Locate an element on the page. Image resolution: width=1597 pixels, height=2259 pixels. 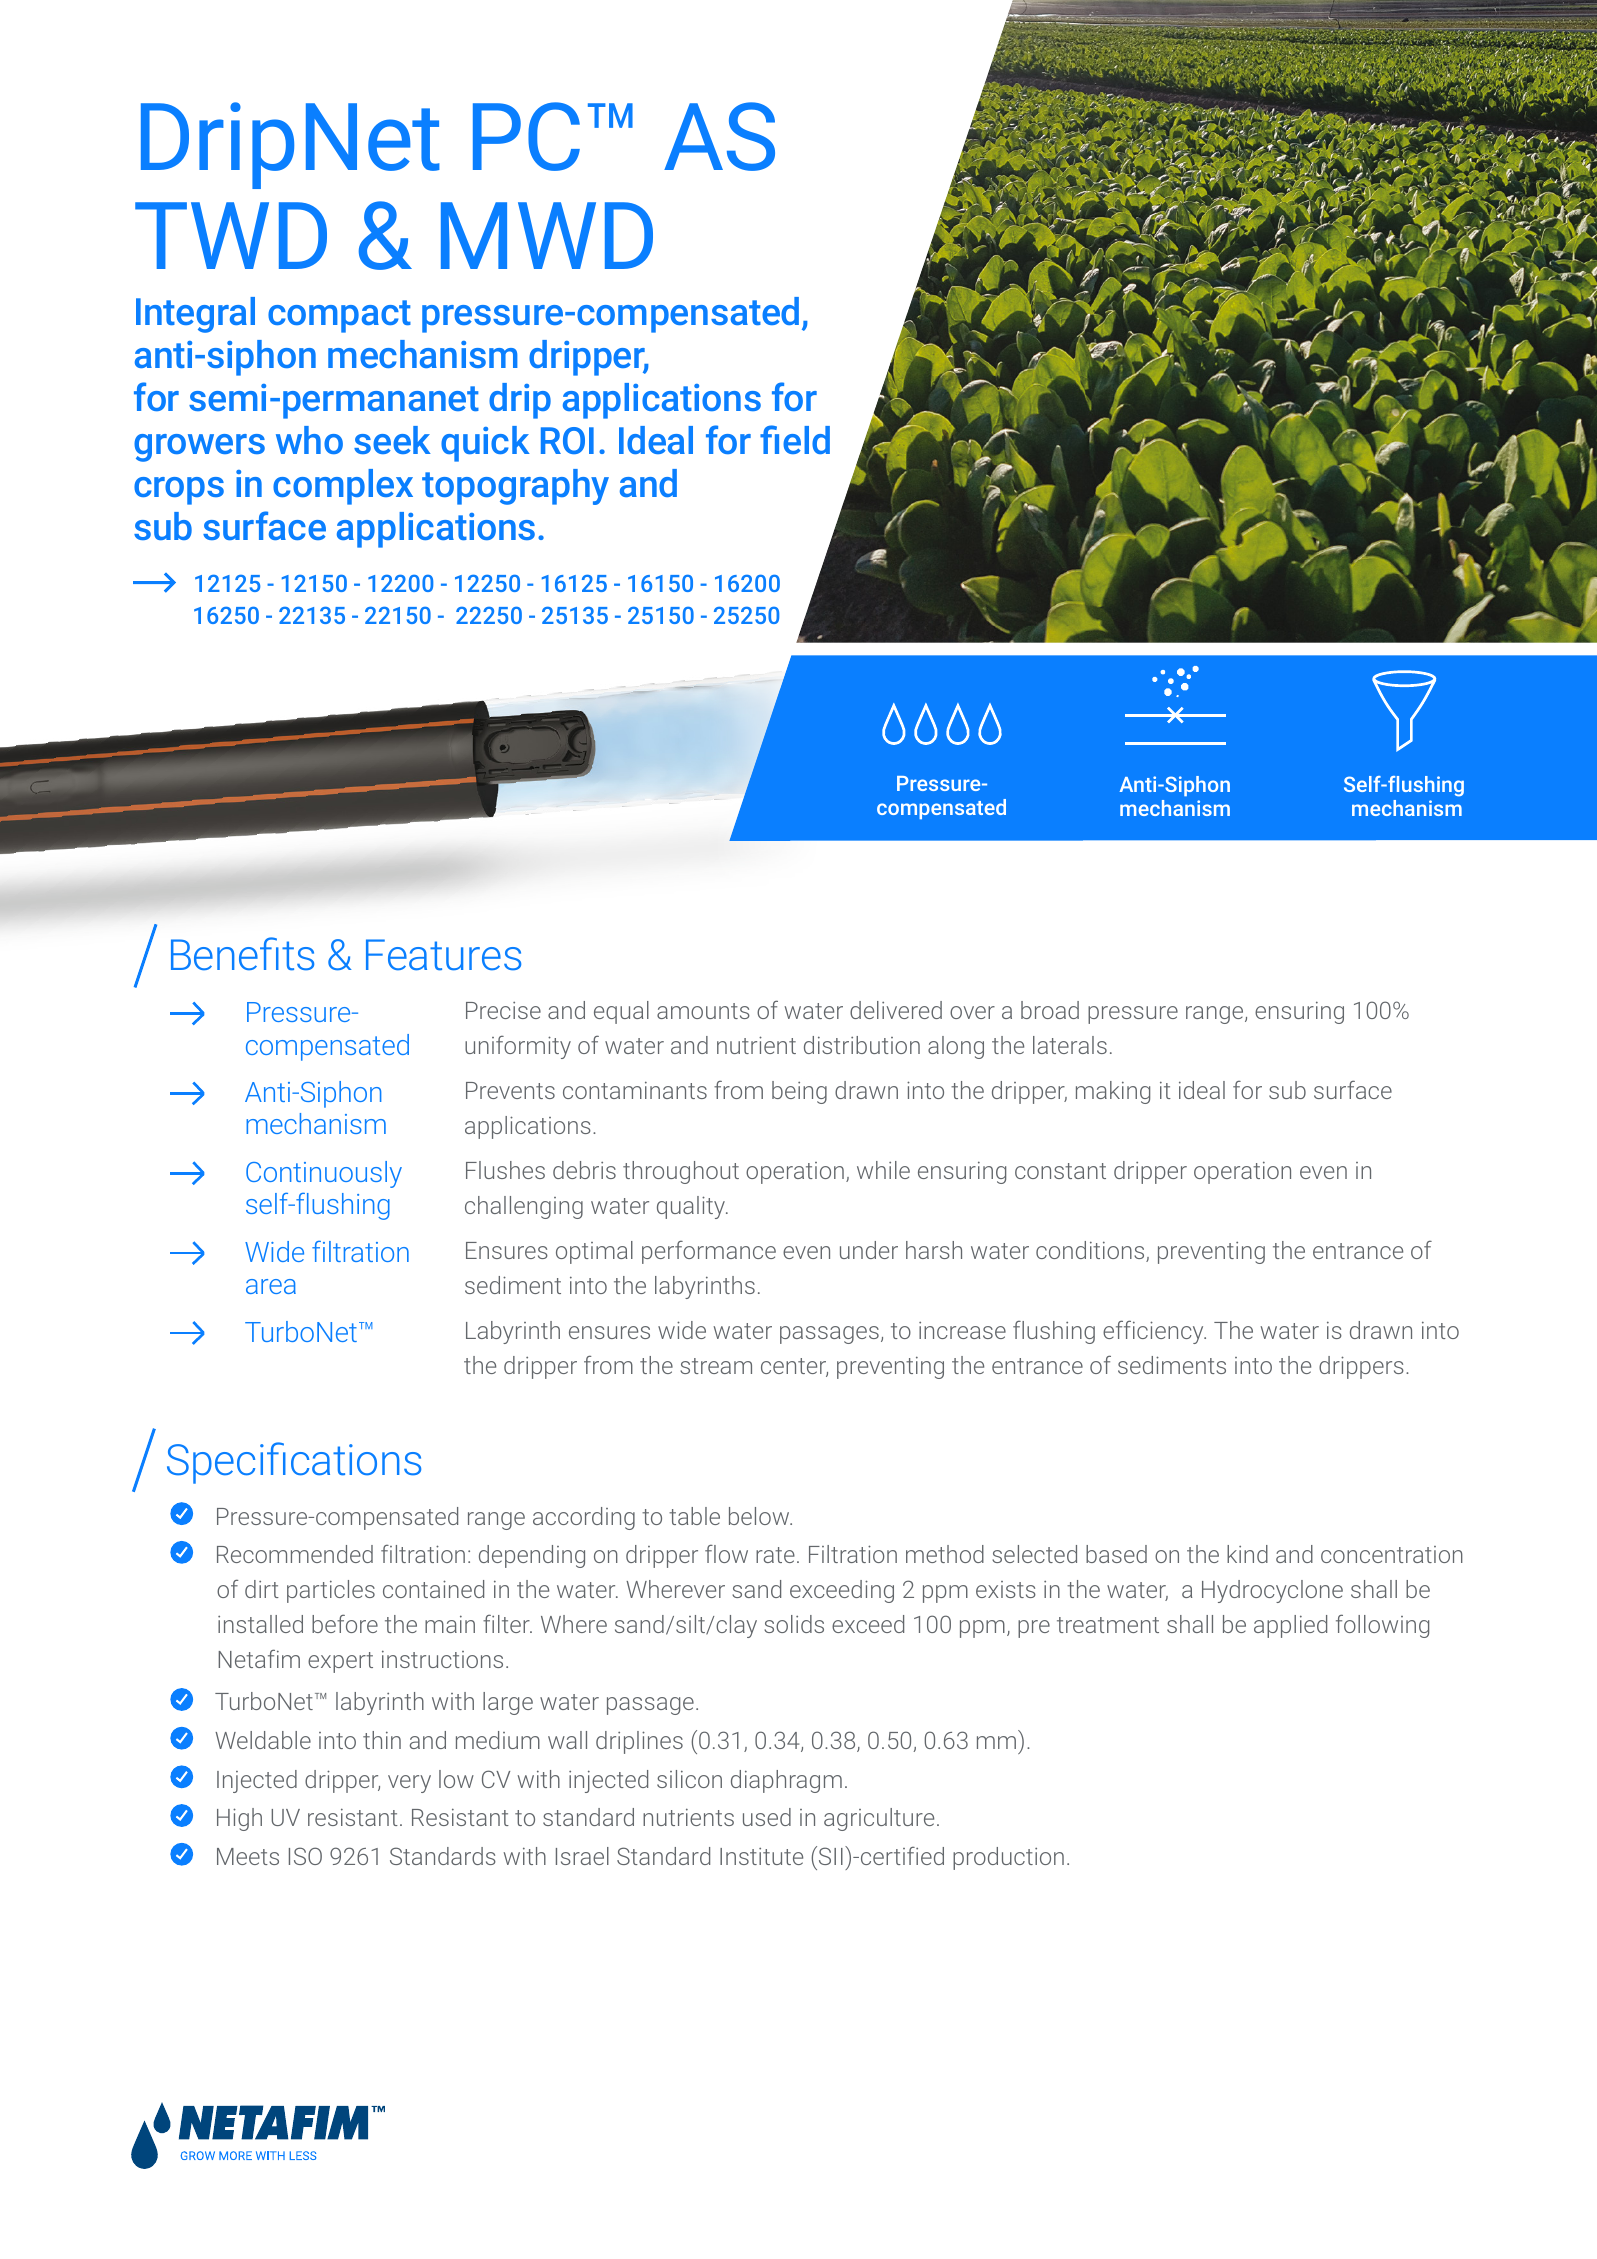
compact is located at coordinates (339, 316).
